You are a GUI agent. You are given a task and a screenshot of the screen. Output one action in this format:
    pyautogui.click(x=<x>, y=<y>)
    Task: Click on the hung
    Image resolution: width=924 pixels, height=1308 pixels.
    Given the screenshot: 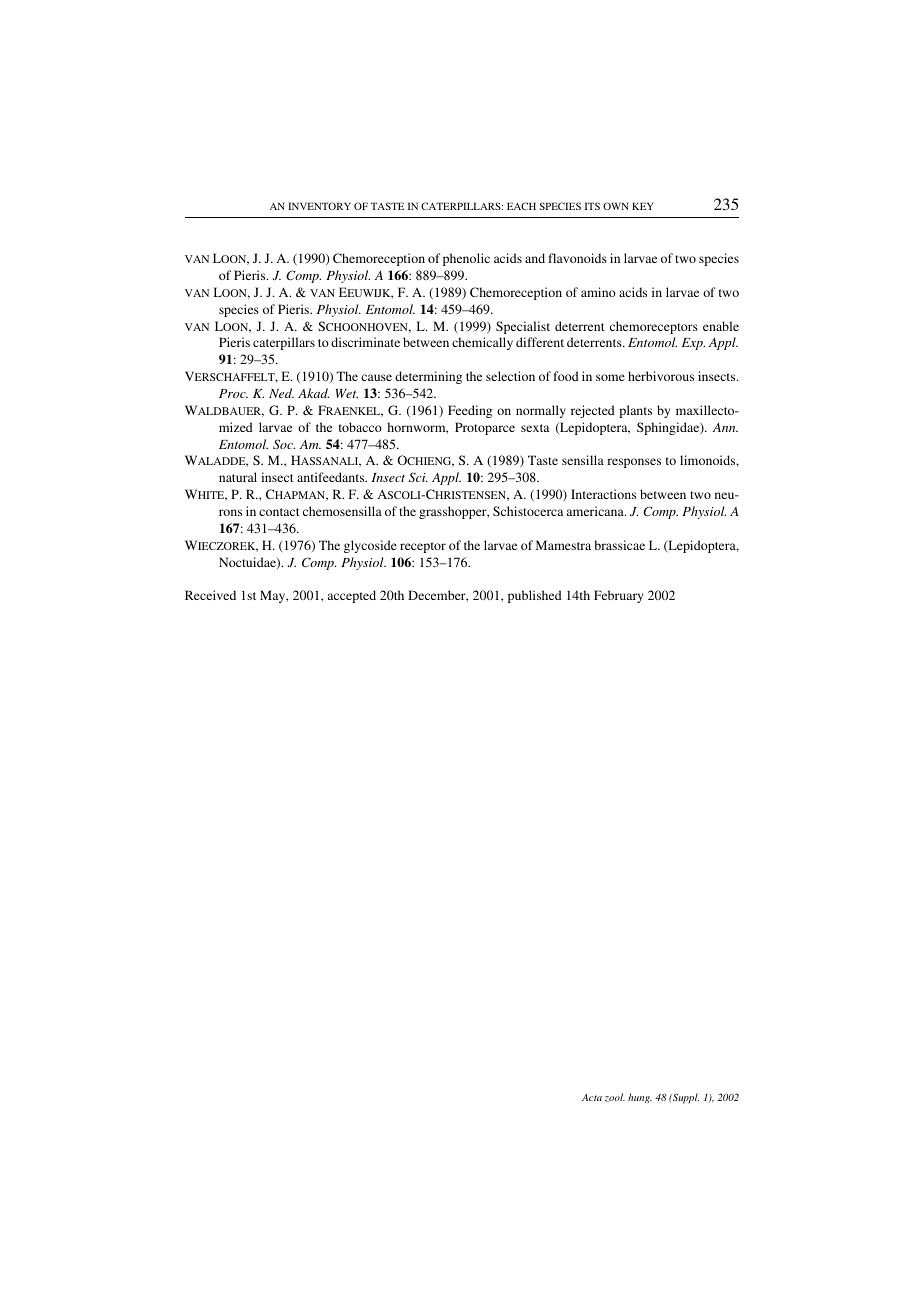 What is the action you would take?
    pyautogui.click(x=640, y=1098)
